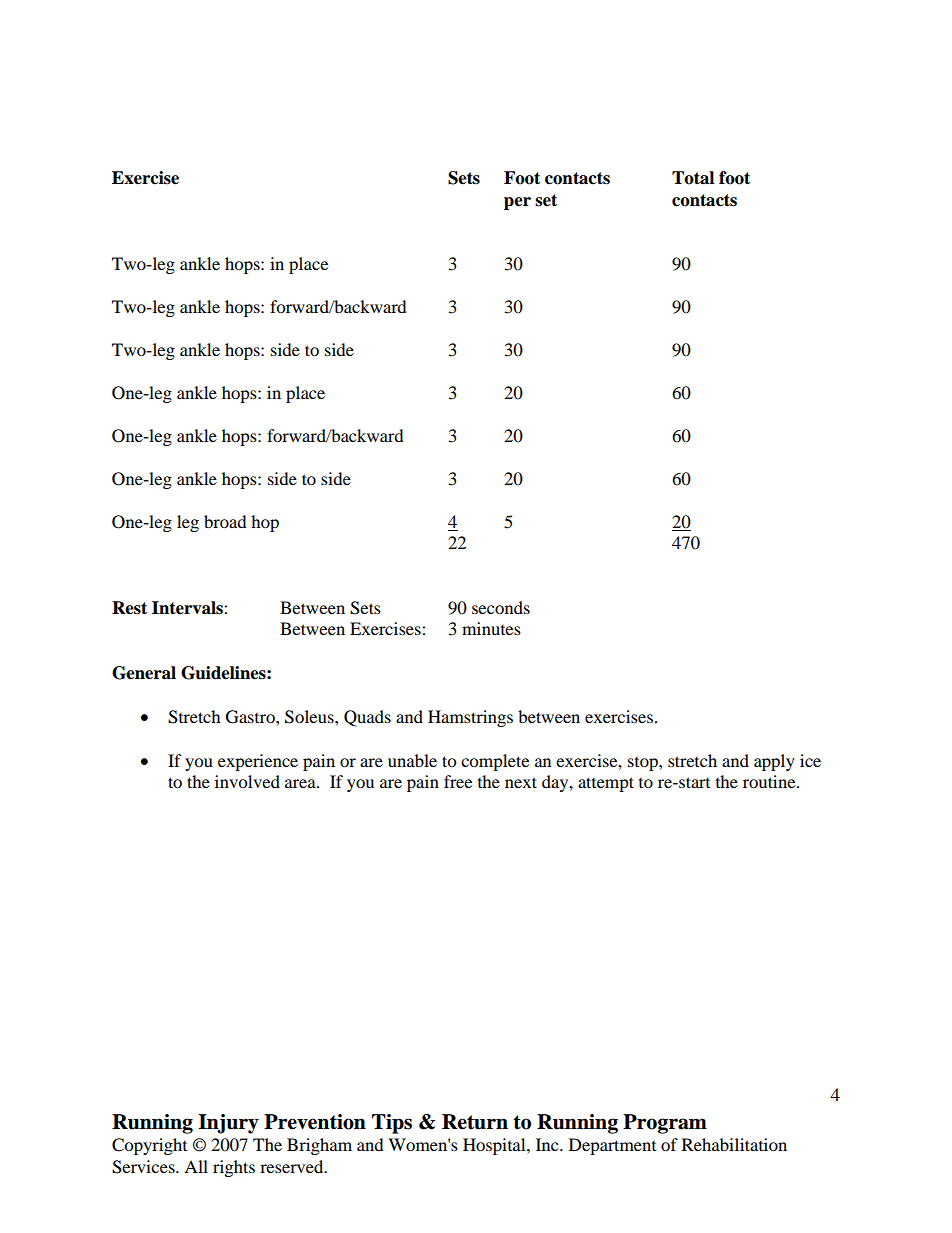 The height and width of the screenshot is (1233, 952). What do you see at coordinates (247, 781) in the screenshot?
I see `involved` at bounding box center [247, 781].
